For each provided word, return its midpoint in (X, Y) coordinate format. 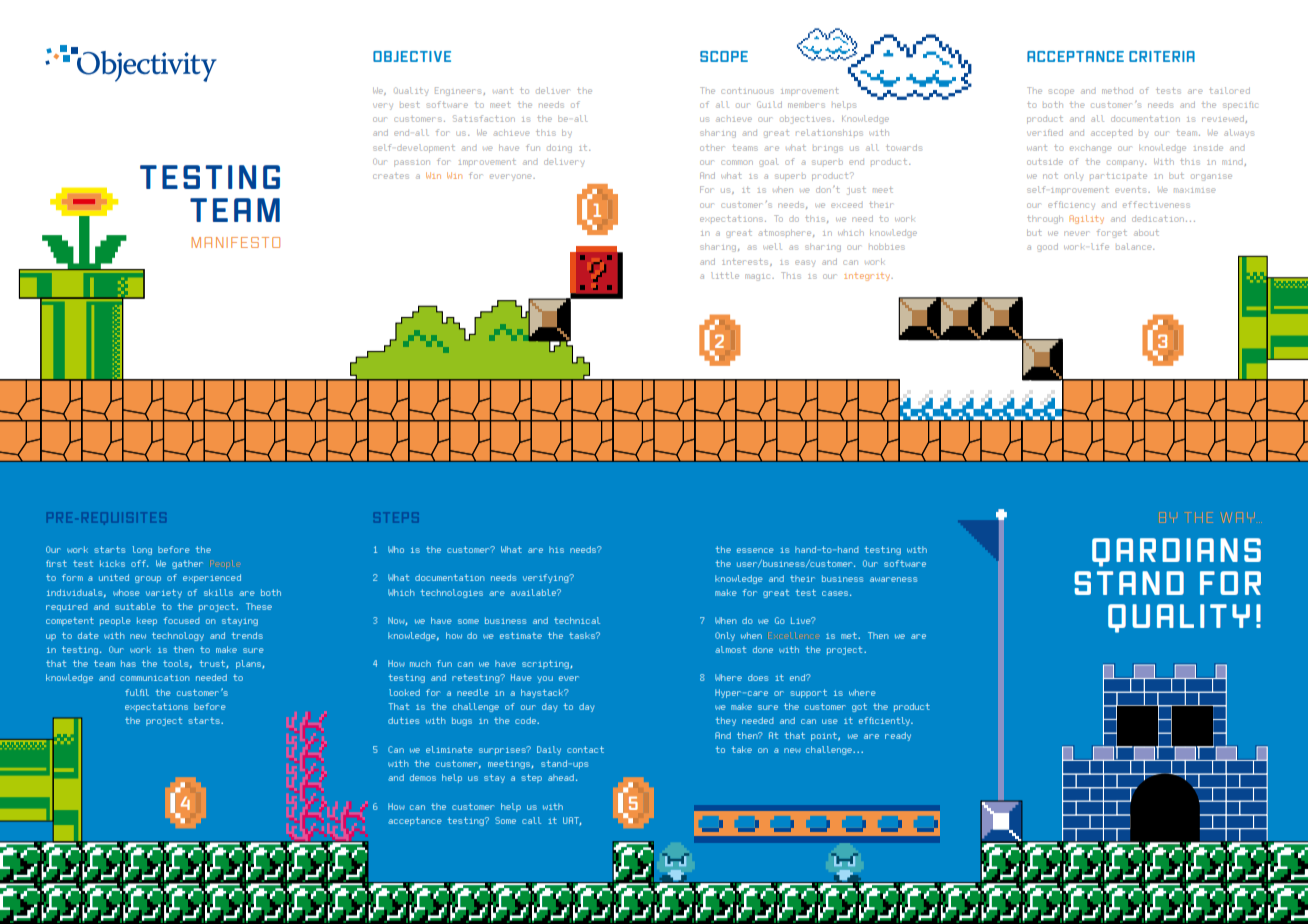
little (725, 275)
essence (755, 550)
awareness (894, 579)
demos (423, 777)
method (1117, 91)
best (410, 105)
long (142, 550)
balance (1135, 246)
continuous (747, 91)
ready (898, 736)
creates (390, 176)
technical (577, 620)
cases (835, 593)
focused (181, 620)
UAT (572, 821)
